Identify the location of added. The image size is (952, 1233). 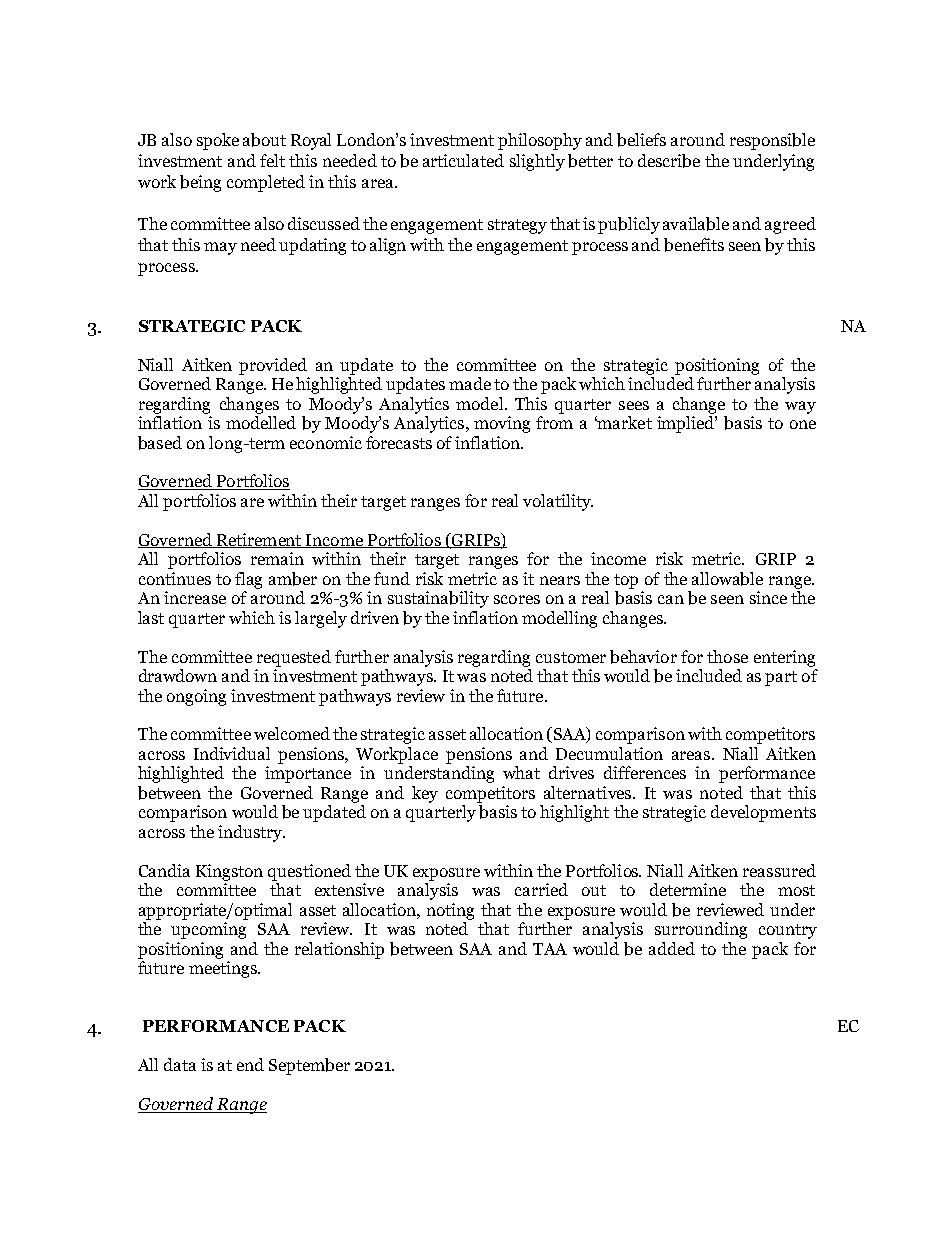
(672, 948).
